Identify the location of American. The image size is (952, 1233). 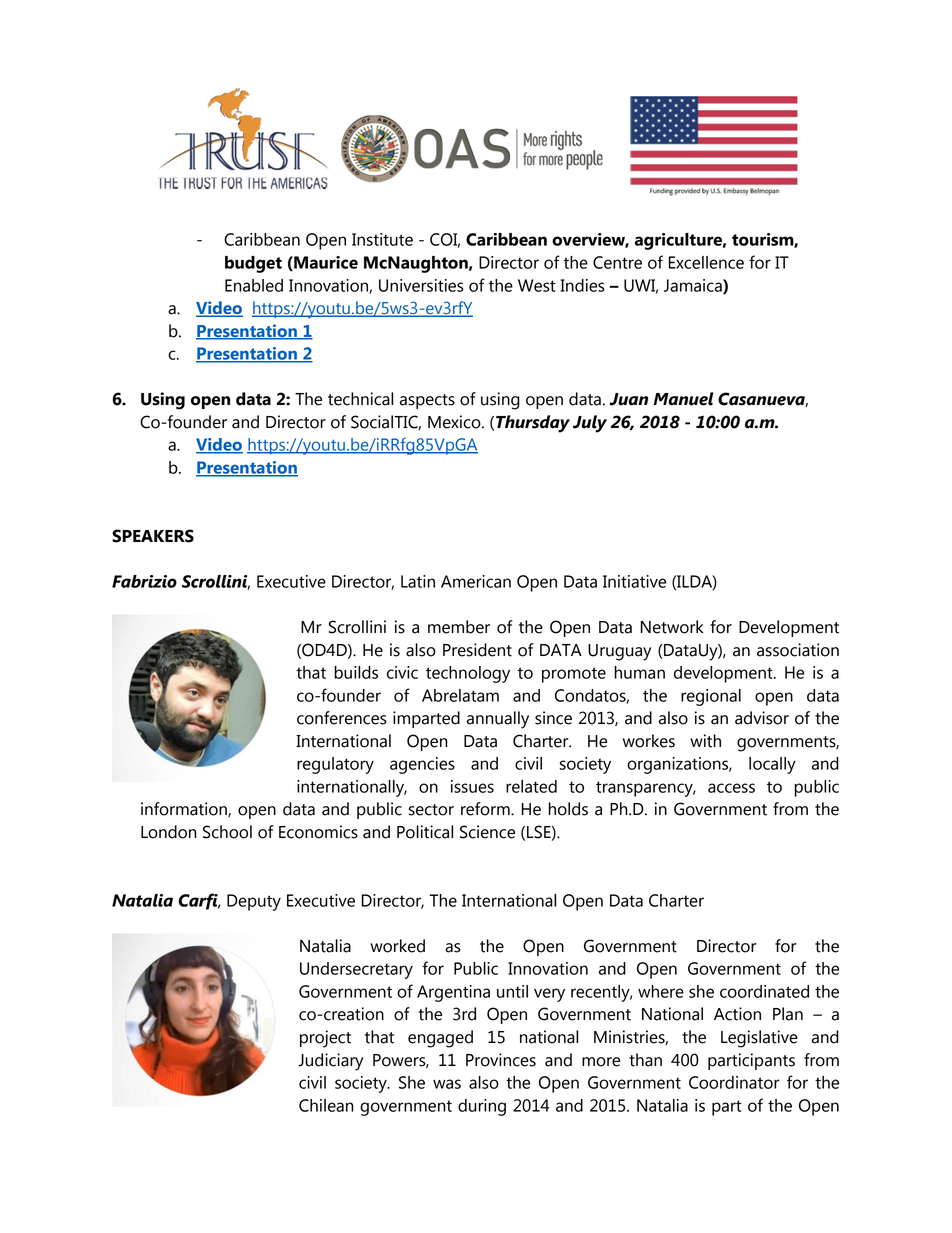
(476, 581).
